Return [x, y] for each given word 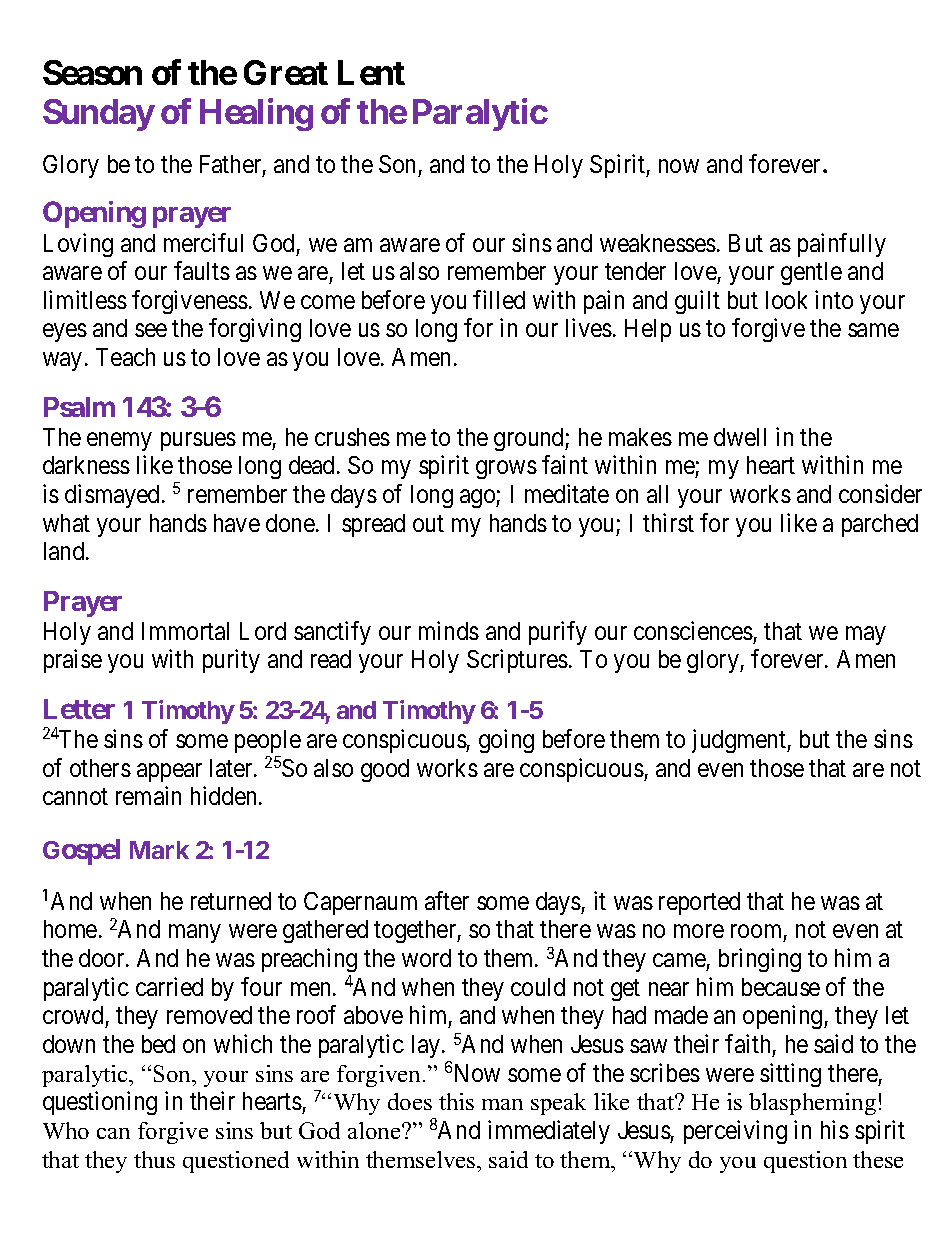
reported [699, 903]
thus [154, 1159]
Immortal [185, 631]
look [786, 300]
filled [499, 299]
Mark [159, 850]
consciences [693, 630]
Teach [125, 357]
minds [449, 630]
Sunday [98, 115]
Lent [371, 72]
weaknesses [658, 243]
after [447, 900]
